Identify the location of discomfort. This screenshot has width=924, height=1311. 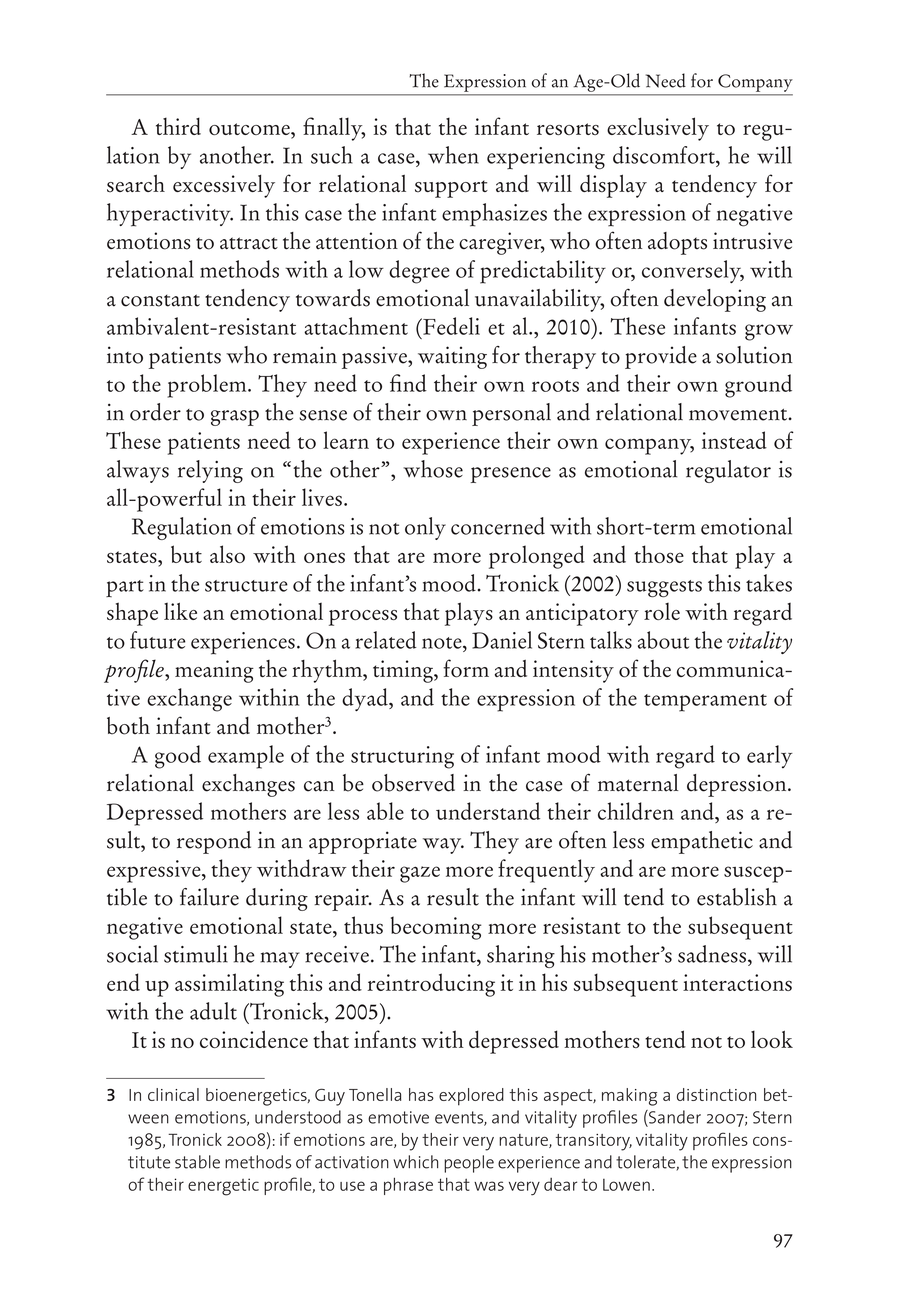
(665, 155).
